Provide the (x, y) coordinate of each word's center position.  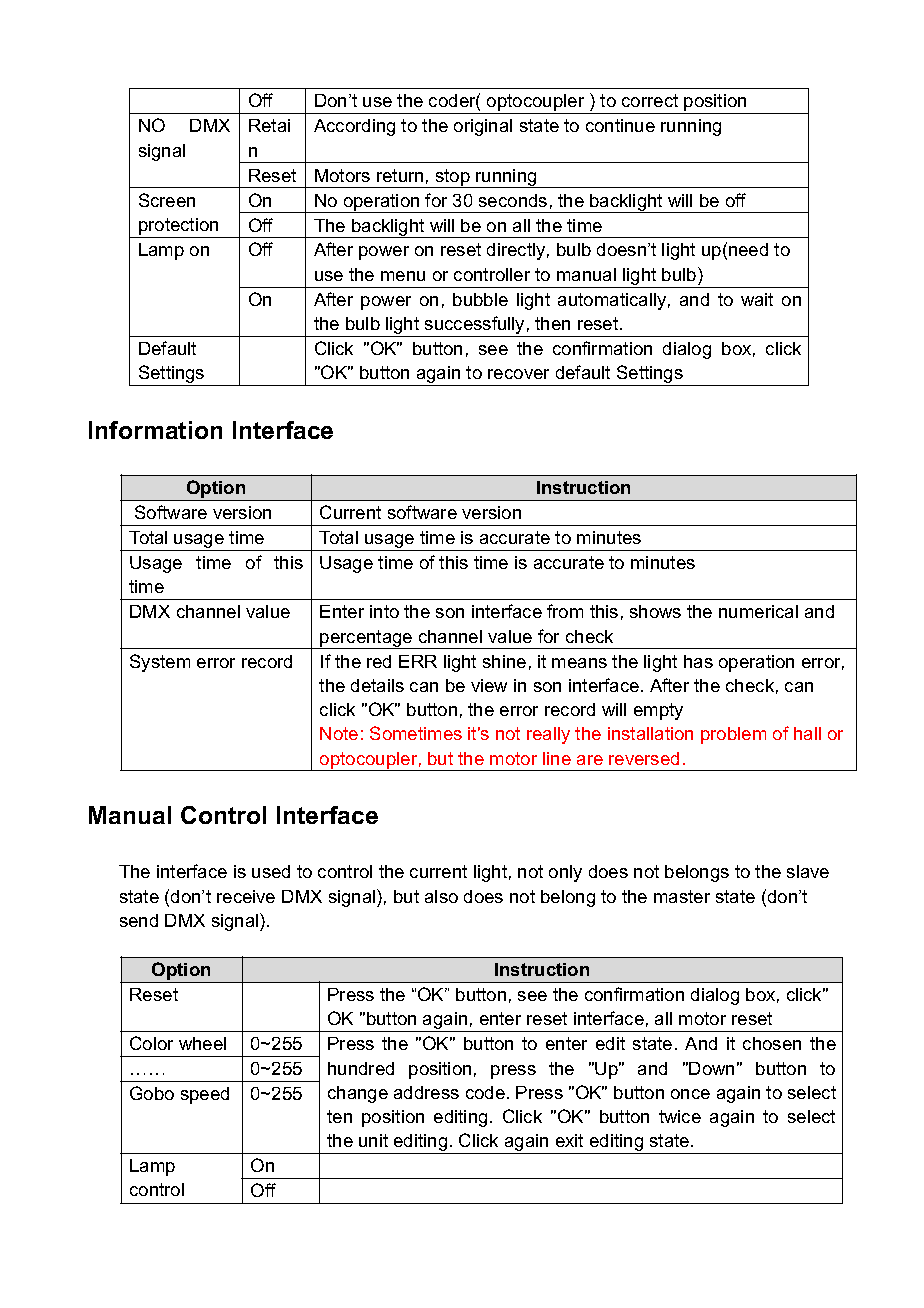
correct (650, 100)
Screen (167, 200)
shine (504, 661)
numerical (758, 611)
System (160, 663)
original (483, 127)
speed (205, 1095)
